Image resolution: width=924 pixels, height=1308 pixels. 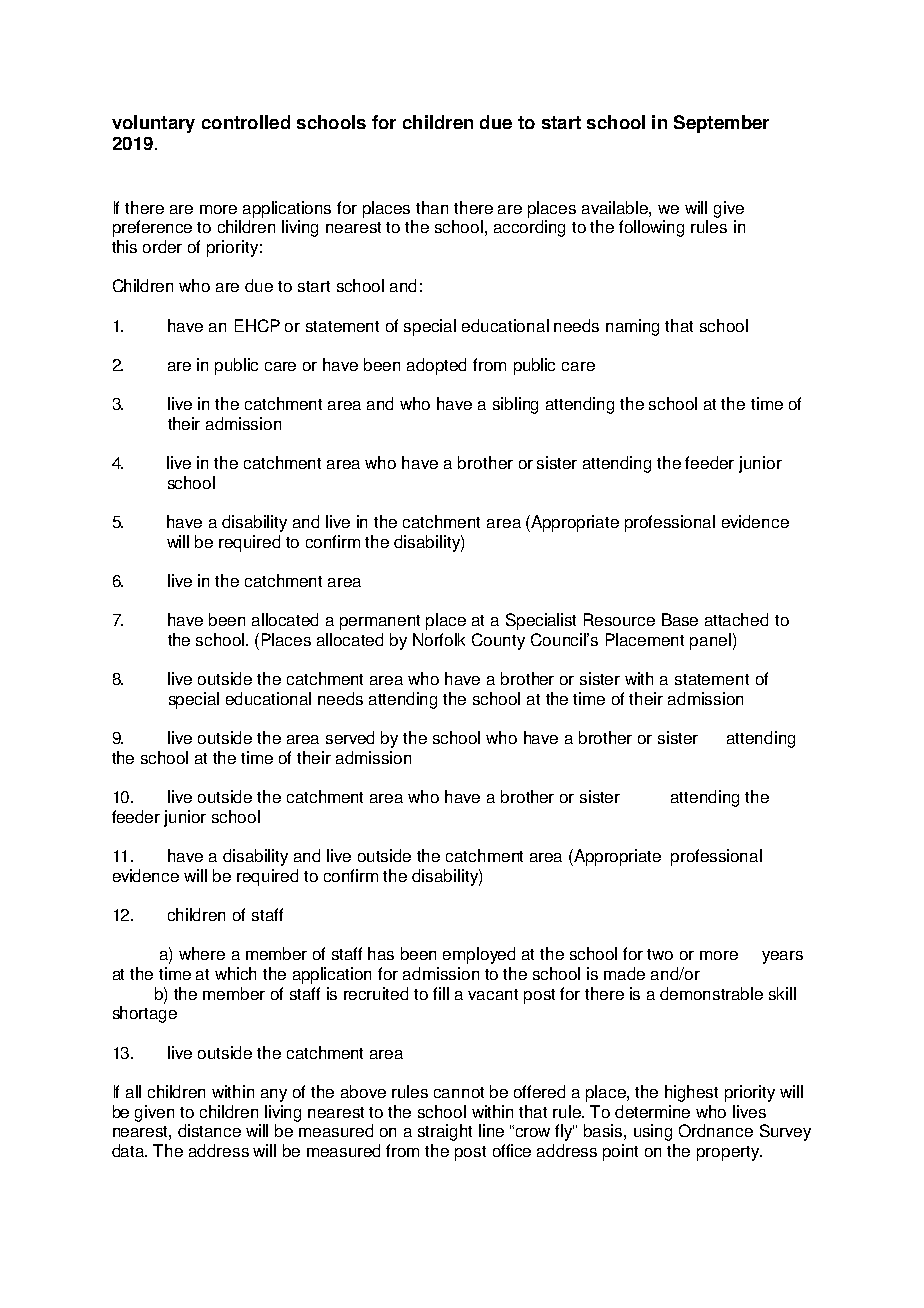 I want to click on Norfolk, so click(x=439, y=639).
